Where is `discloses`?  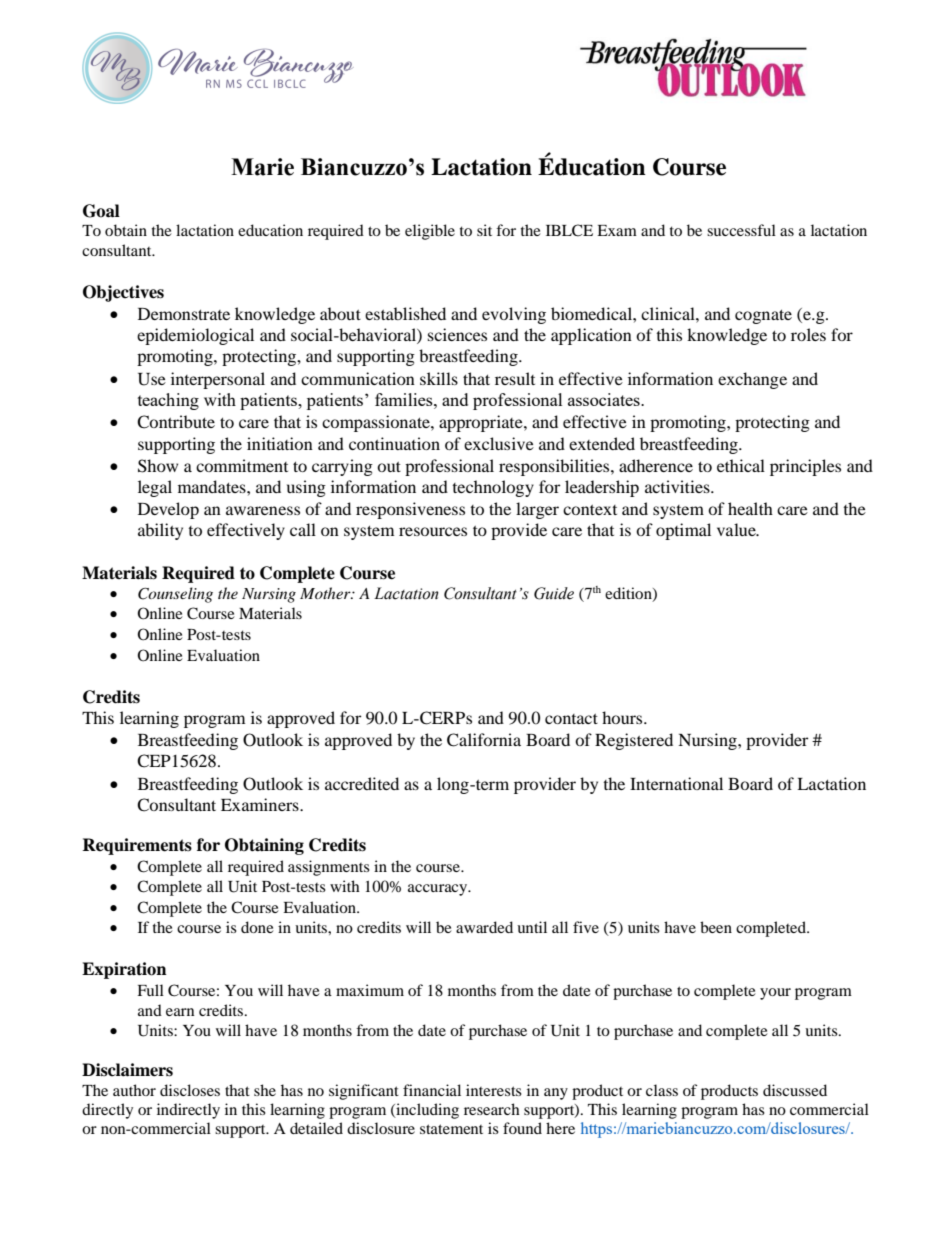
discloses is located at coordinates (190, 1090).
